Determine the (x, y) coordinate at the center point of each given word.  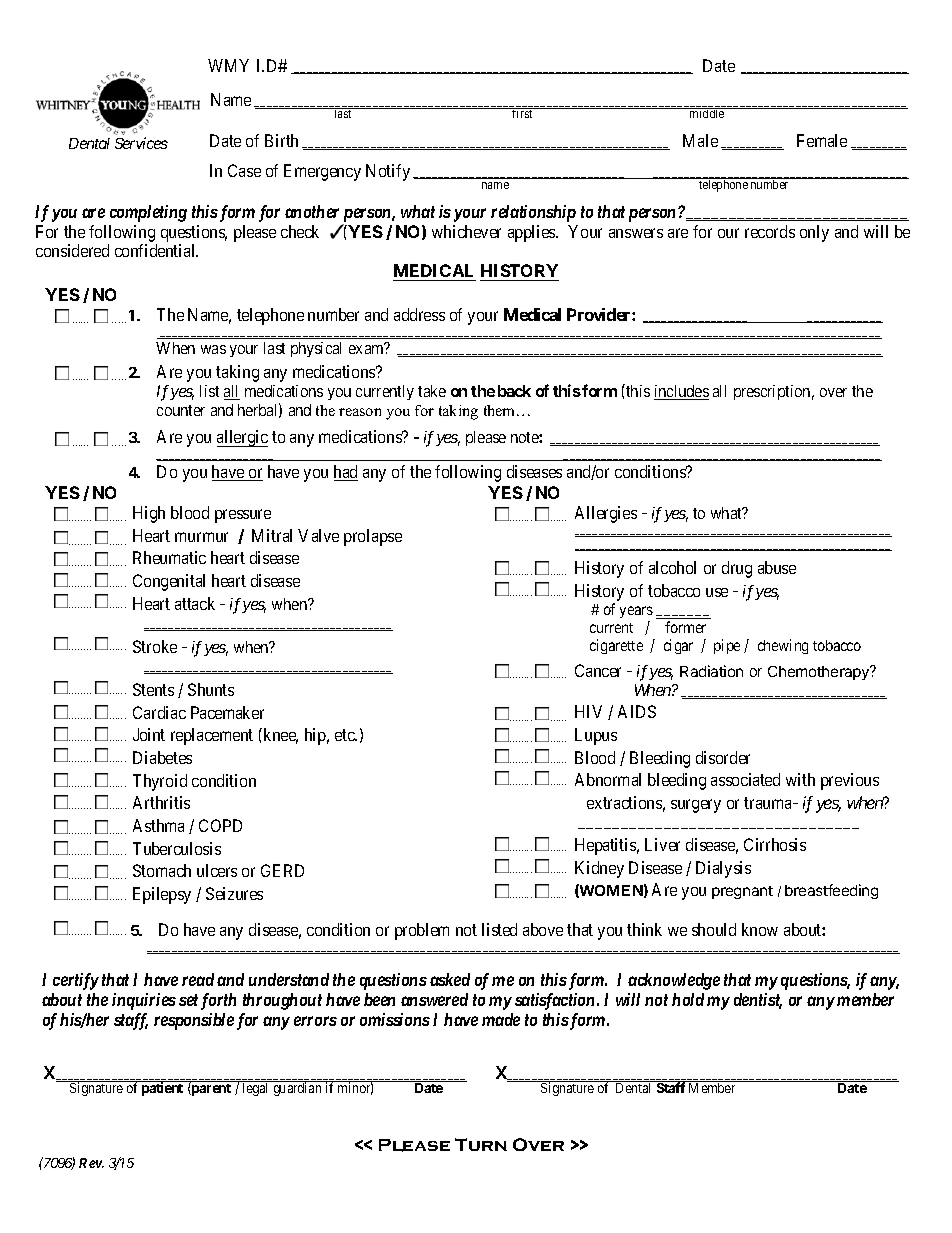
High (149, 514)
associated (745, 779)
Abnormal (608, 779)
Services (141, 143)
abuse (777, 567)
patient (163, 1088)
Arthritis (161, 802)
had (346, 473)
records (770, 231)
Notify (388, 172)
